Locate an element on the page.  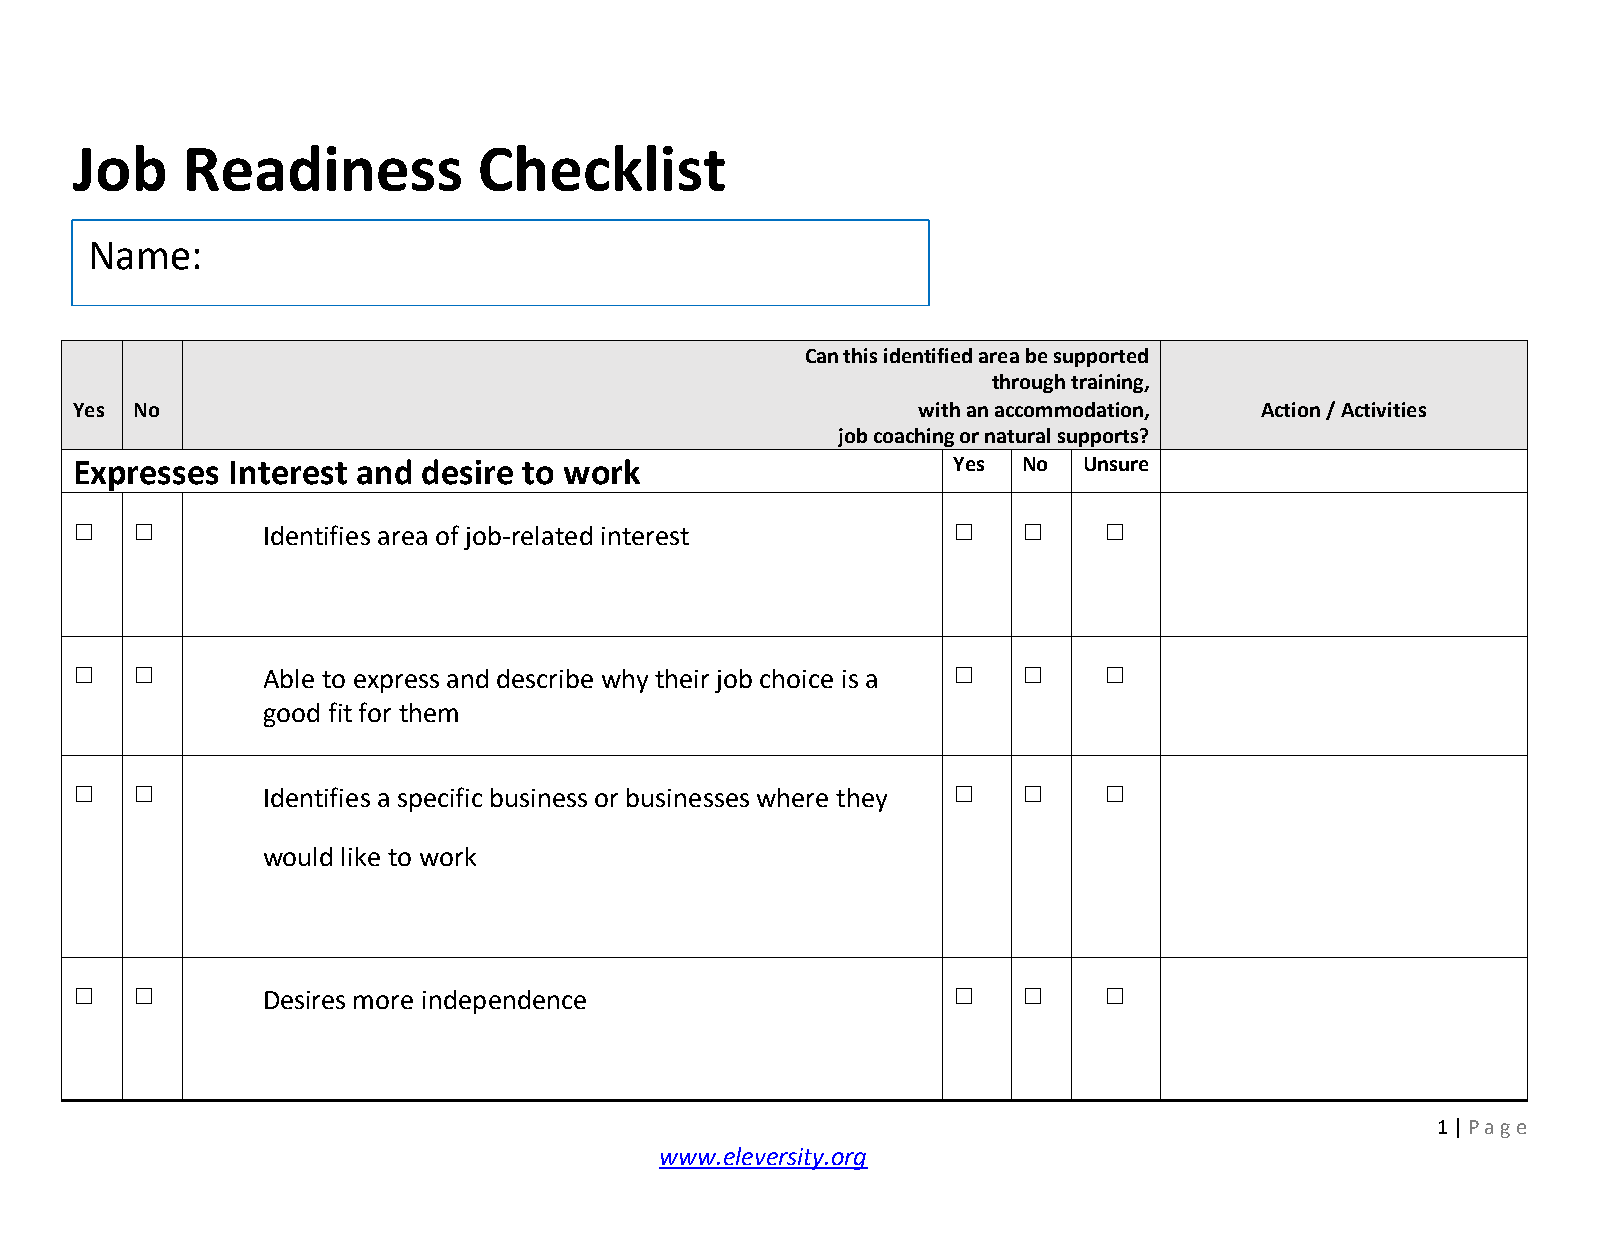
they is located at coordinates (861, 800).
